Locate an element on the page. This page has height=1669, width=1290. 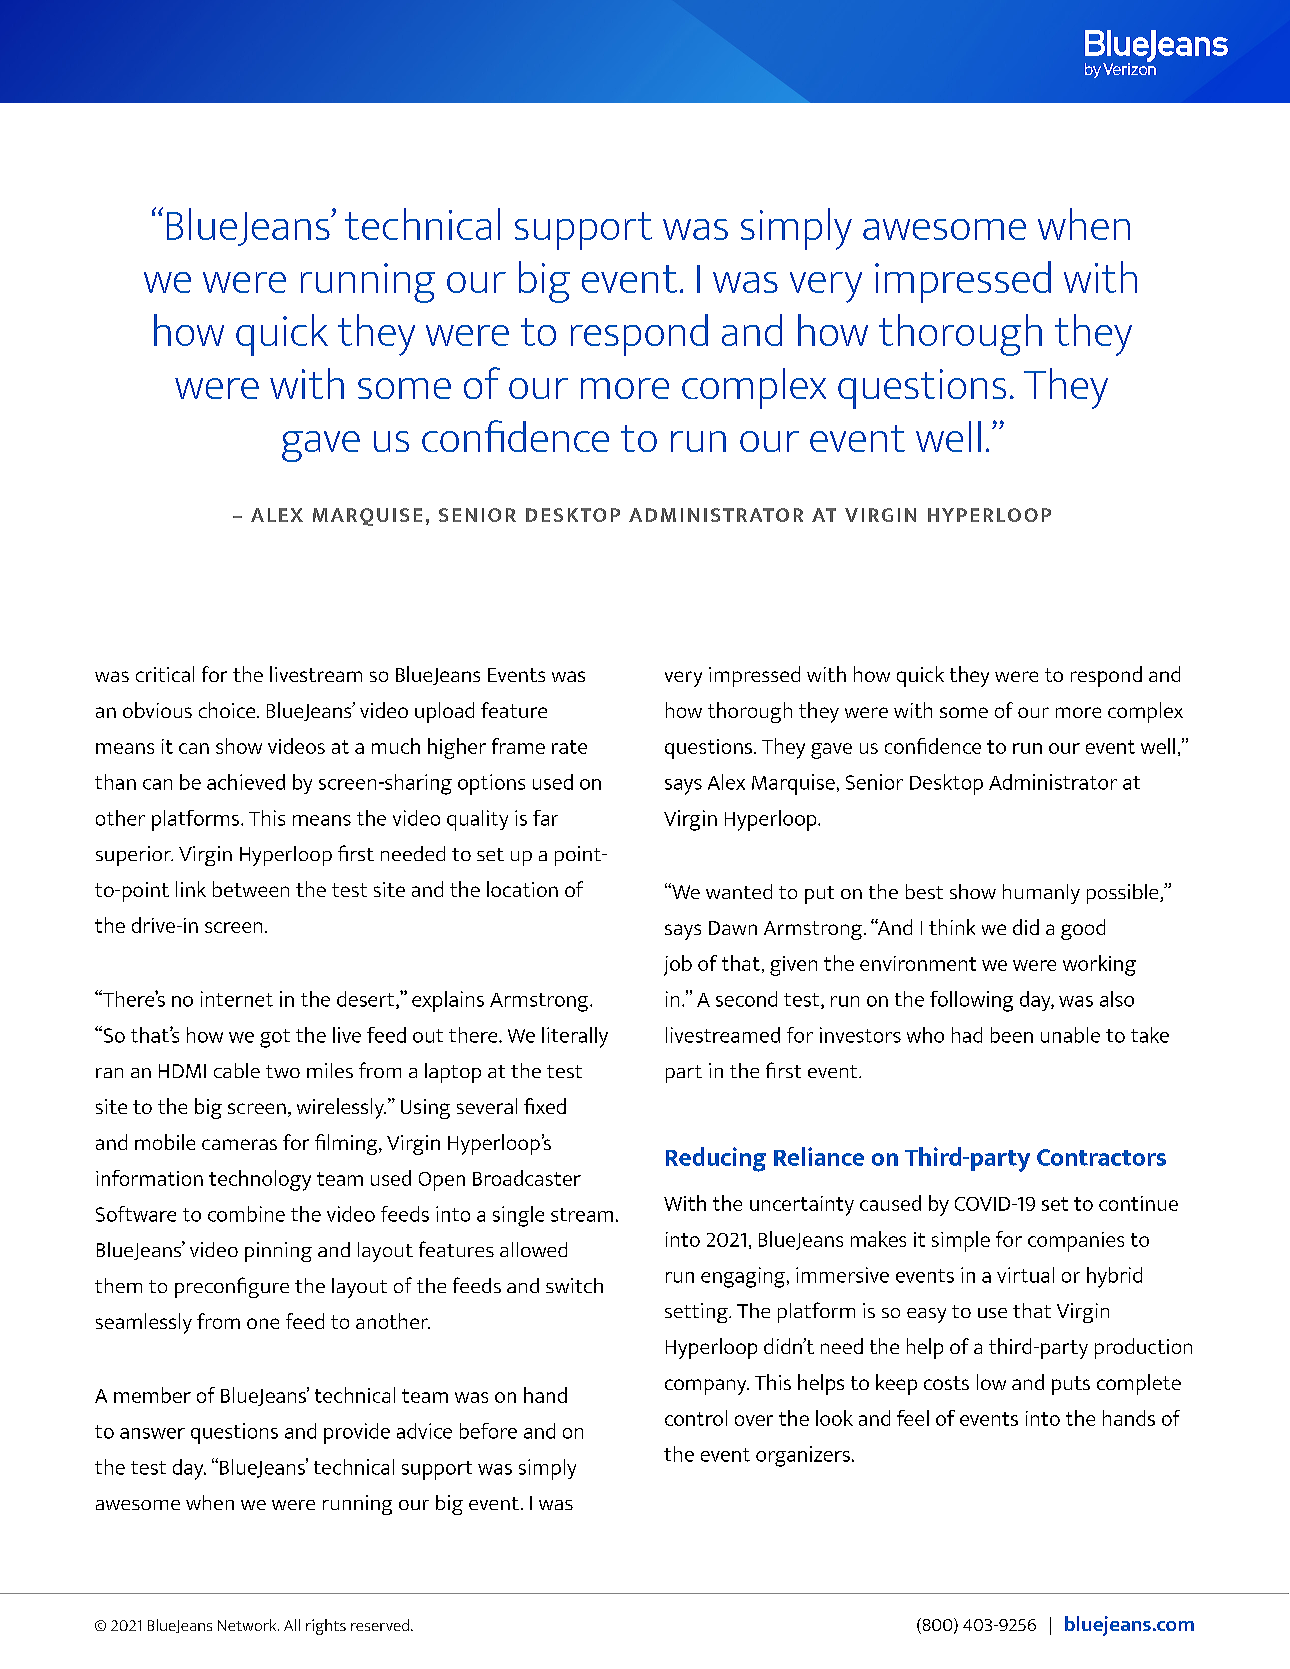
rate is located at coordinates (569, 747).
